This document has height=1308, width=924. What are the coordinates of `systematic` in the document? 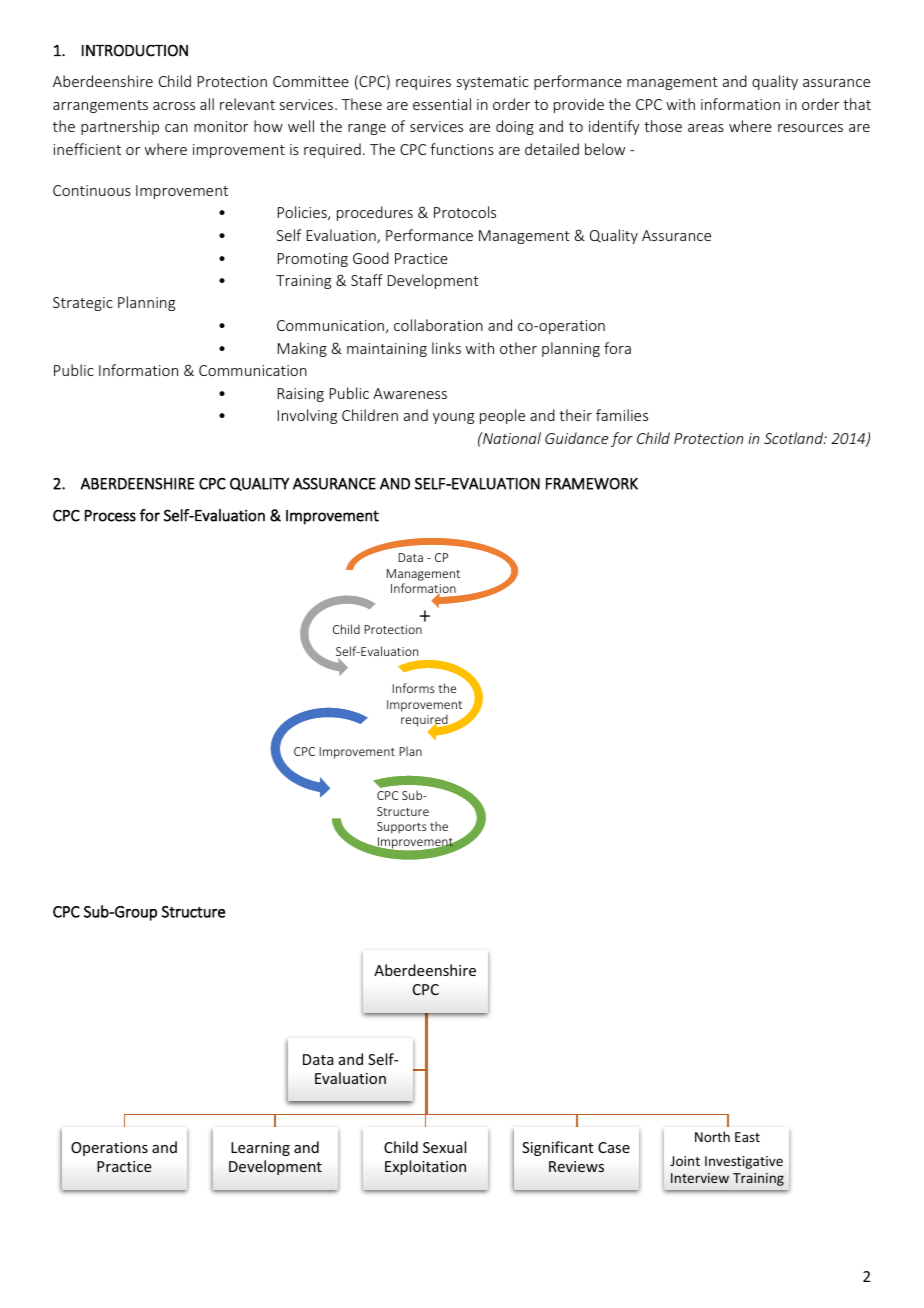 It's located at (493, 83).
